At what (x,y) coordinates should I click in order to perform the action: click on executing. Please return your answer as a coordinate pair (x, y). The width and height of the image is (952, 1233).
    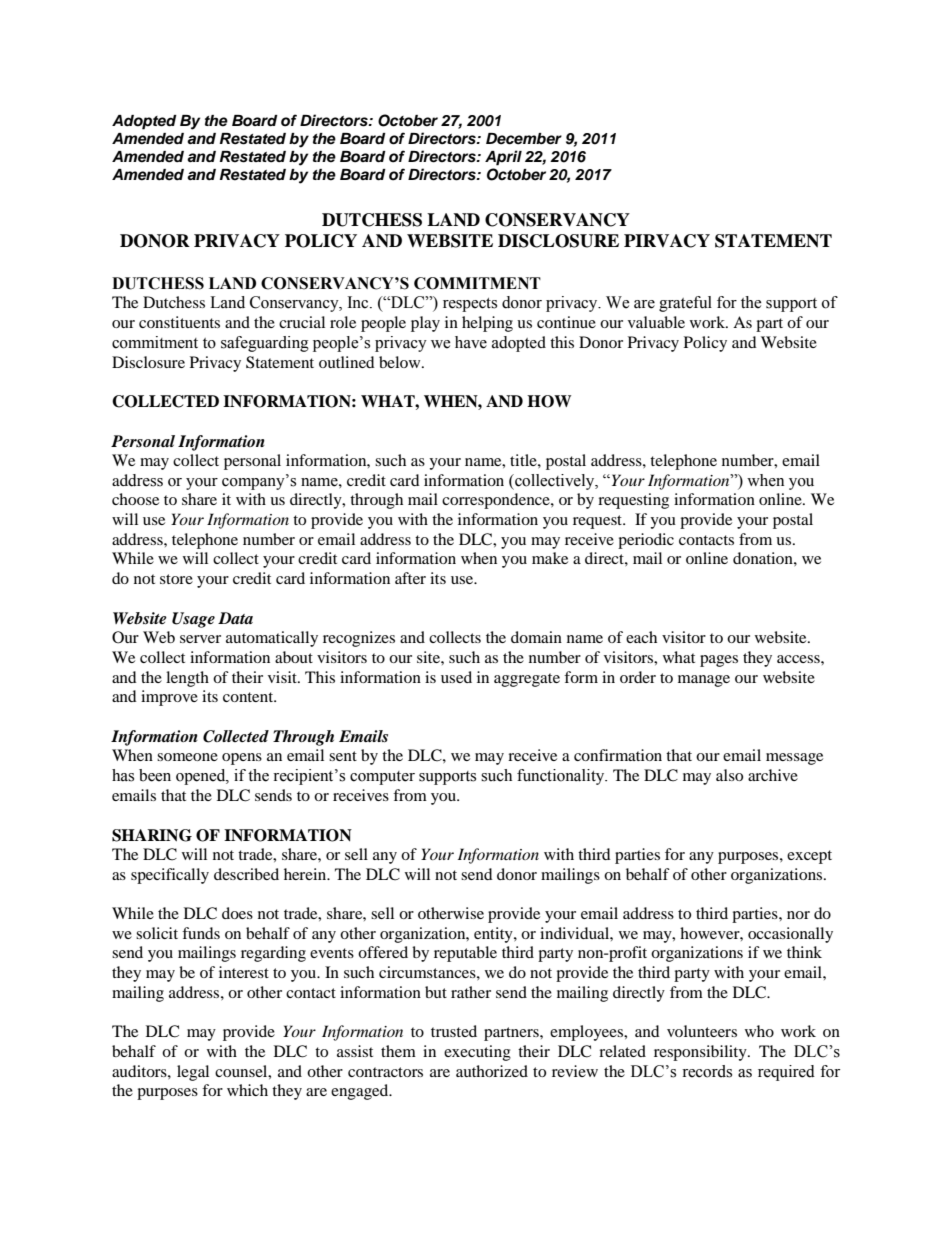
    Looking at the image, I should click on (477, 1053).
